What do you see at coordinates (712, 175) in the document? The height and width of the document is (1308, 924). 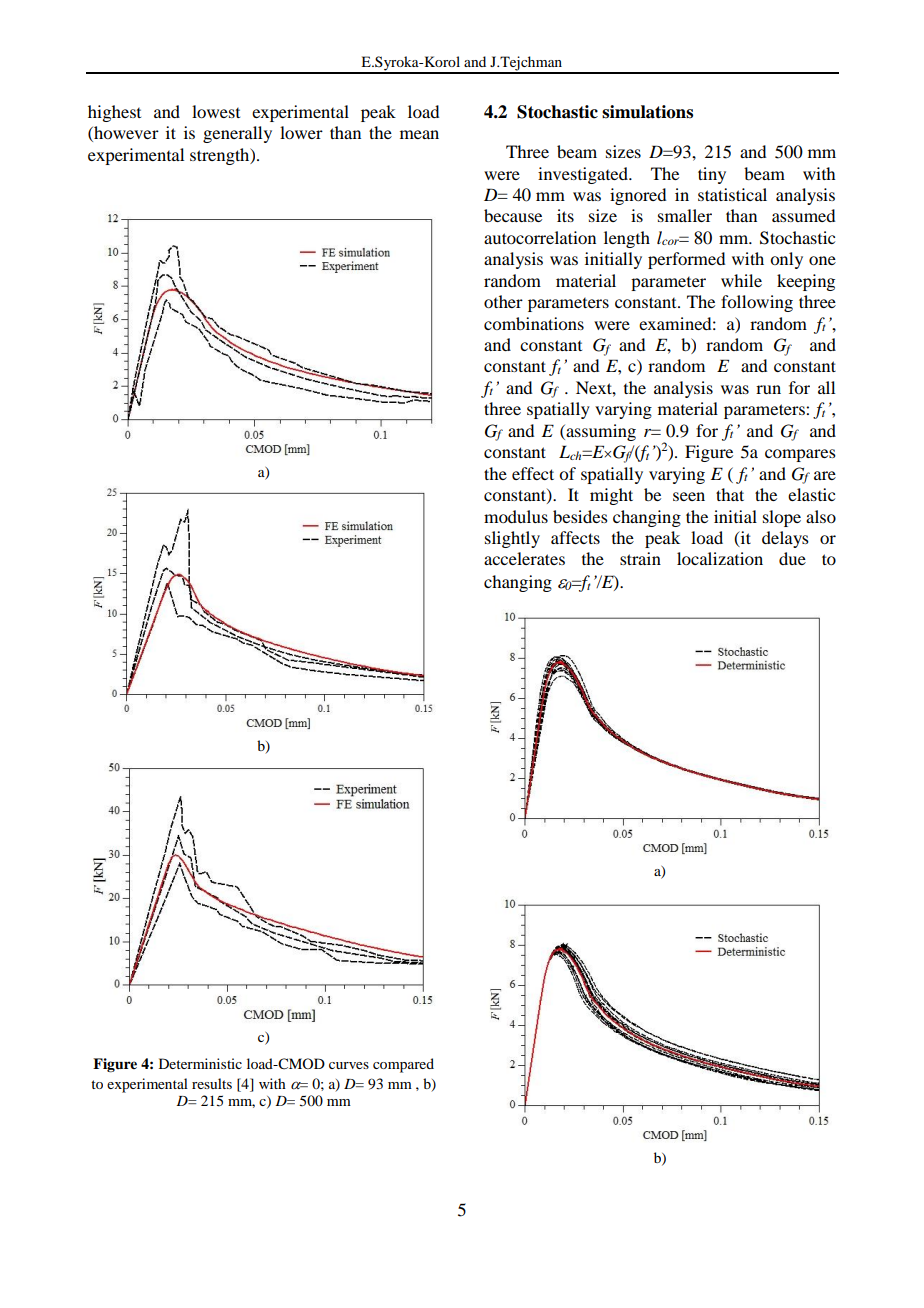 I see `tiny` at bounding box center [712, 175].
